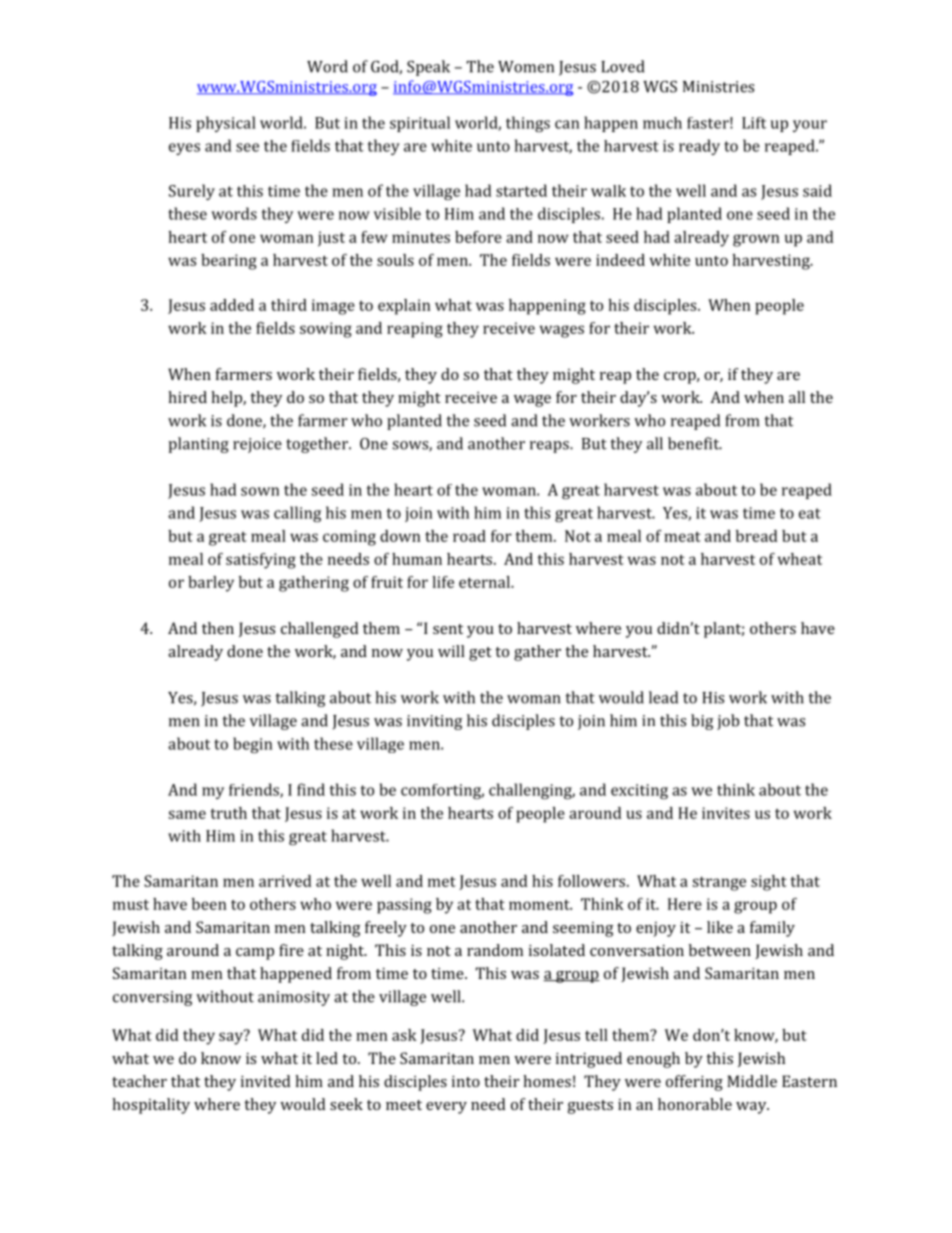 The width and height of the page is (952, 1233). What do you see at coordinates (265, 1081) in the page?
I see `invited` at bounding box center [265, 1081].
